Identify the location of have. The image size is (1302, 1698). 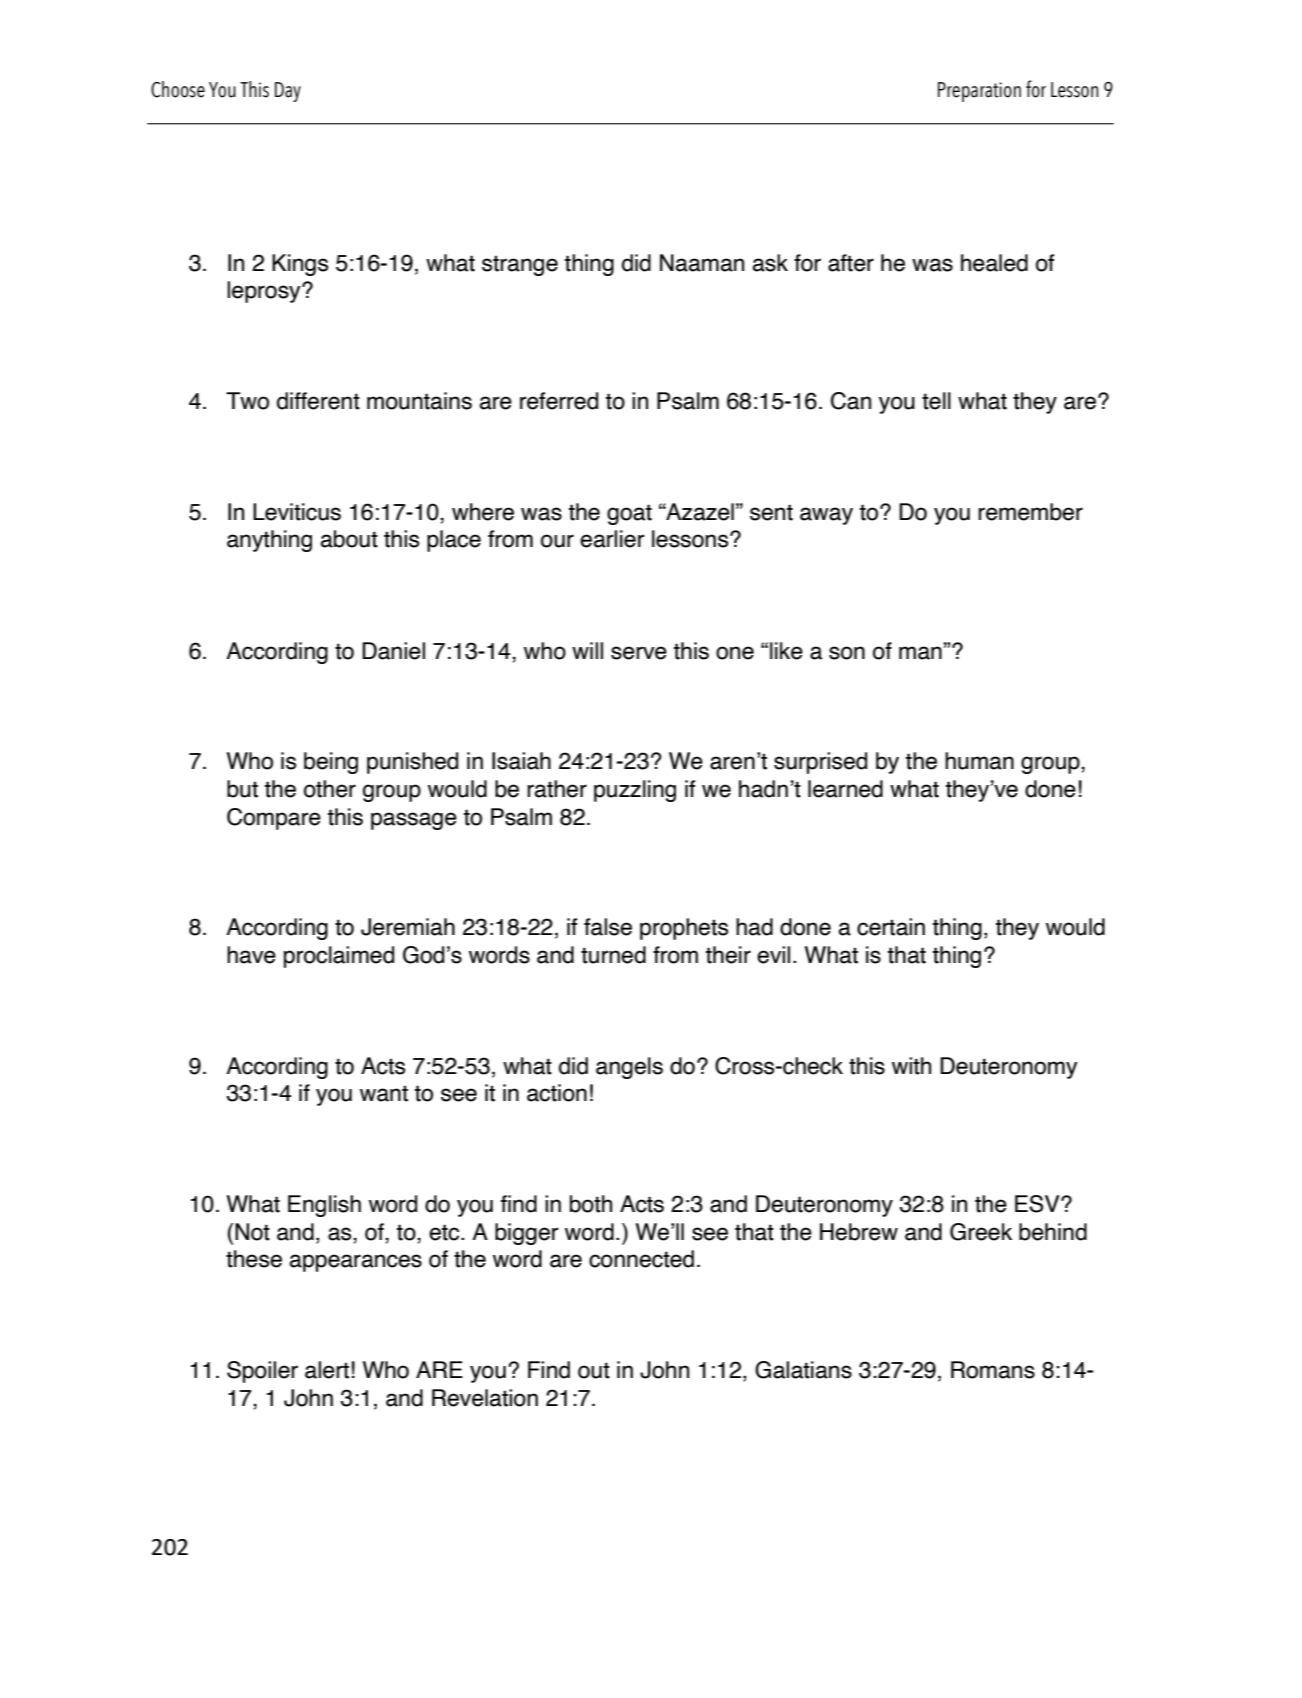
(251, 955).
